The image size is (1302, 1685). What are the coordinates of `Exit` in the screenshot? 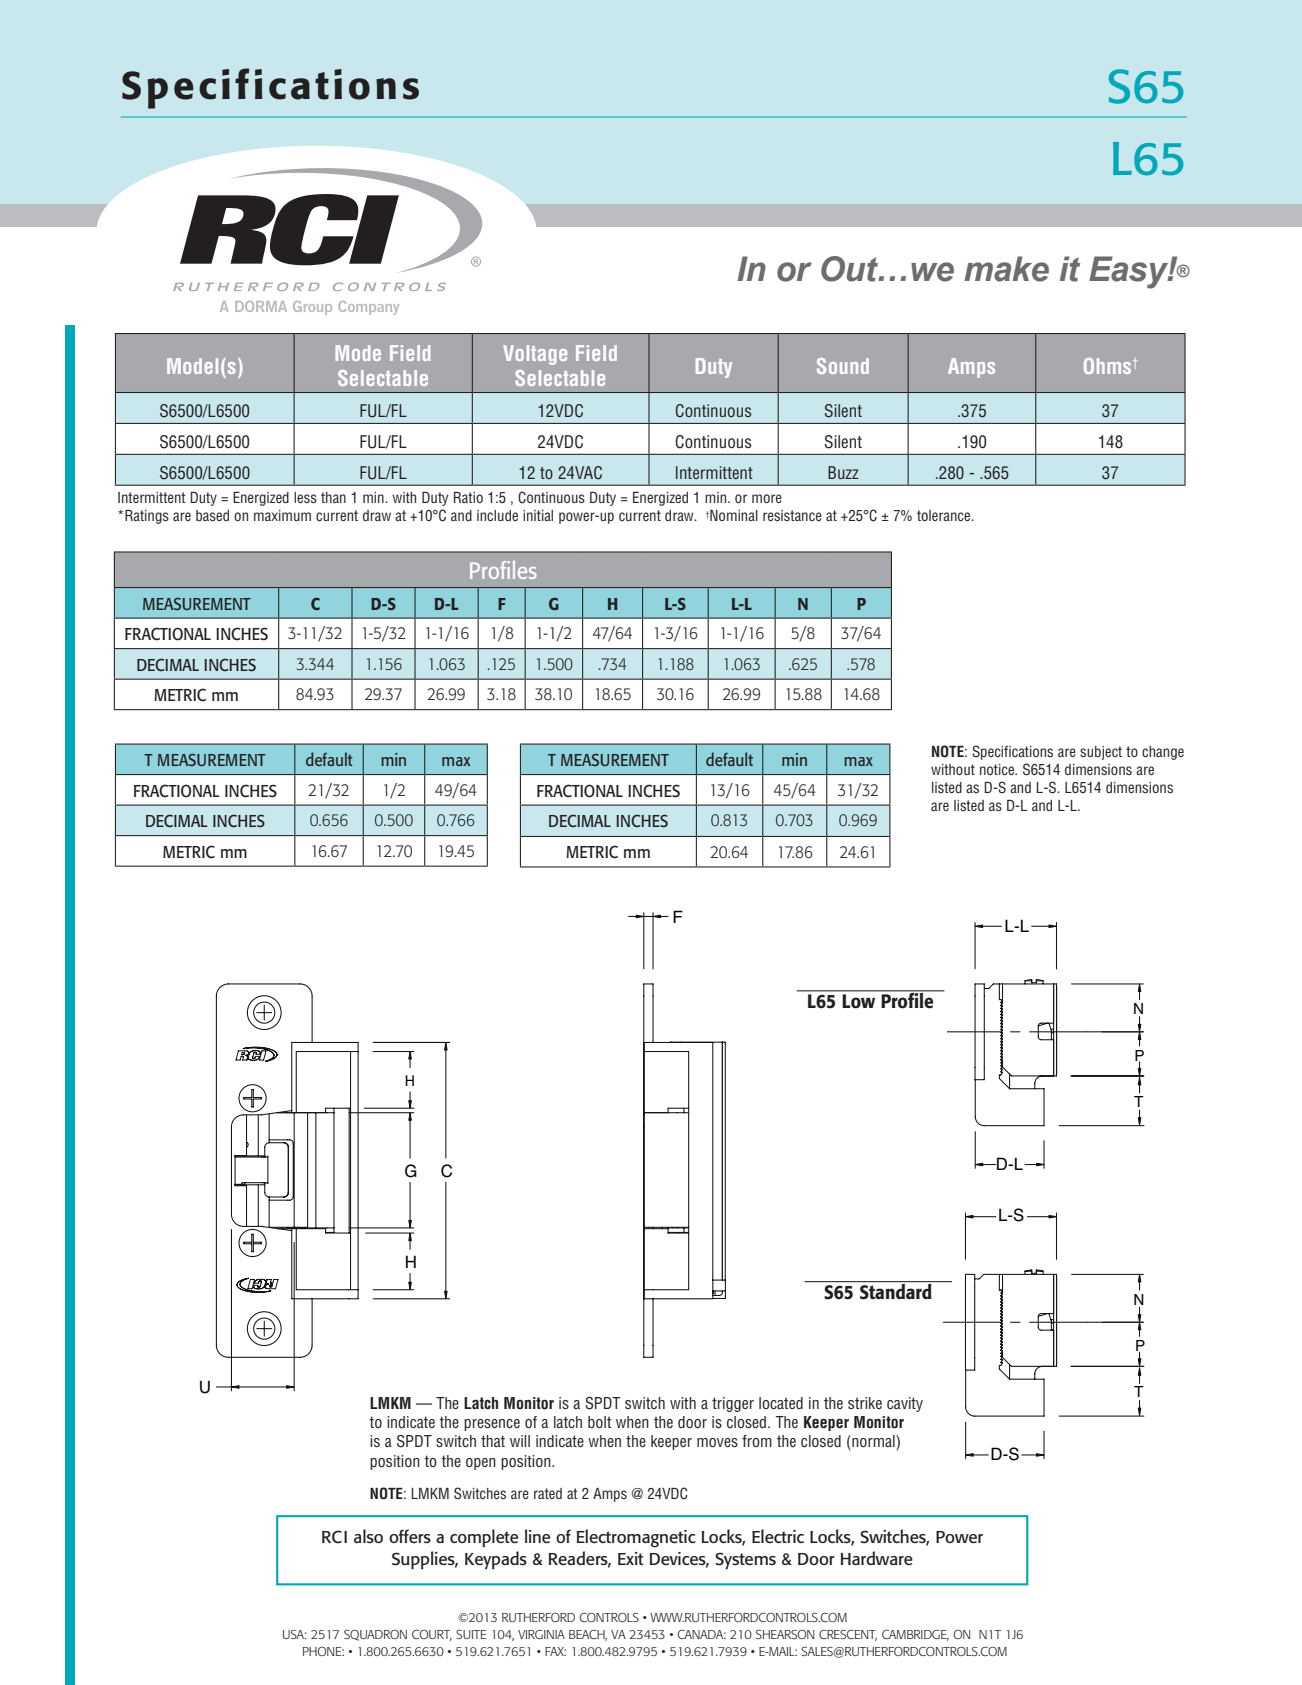 It's located at (630, 1558).
